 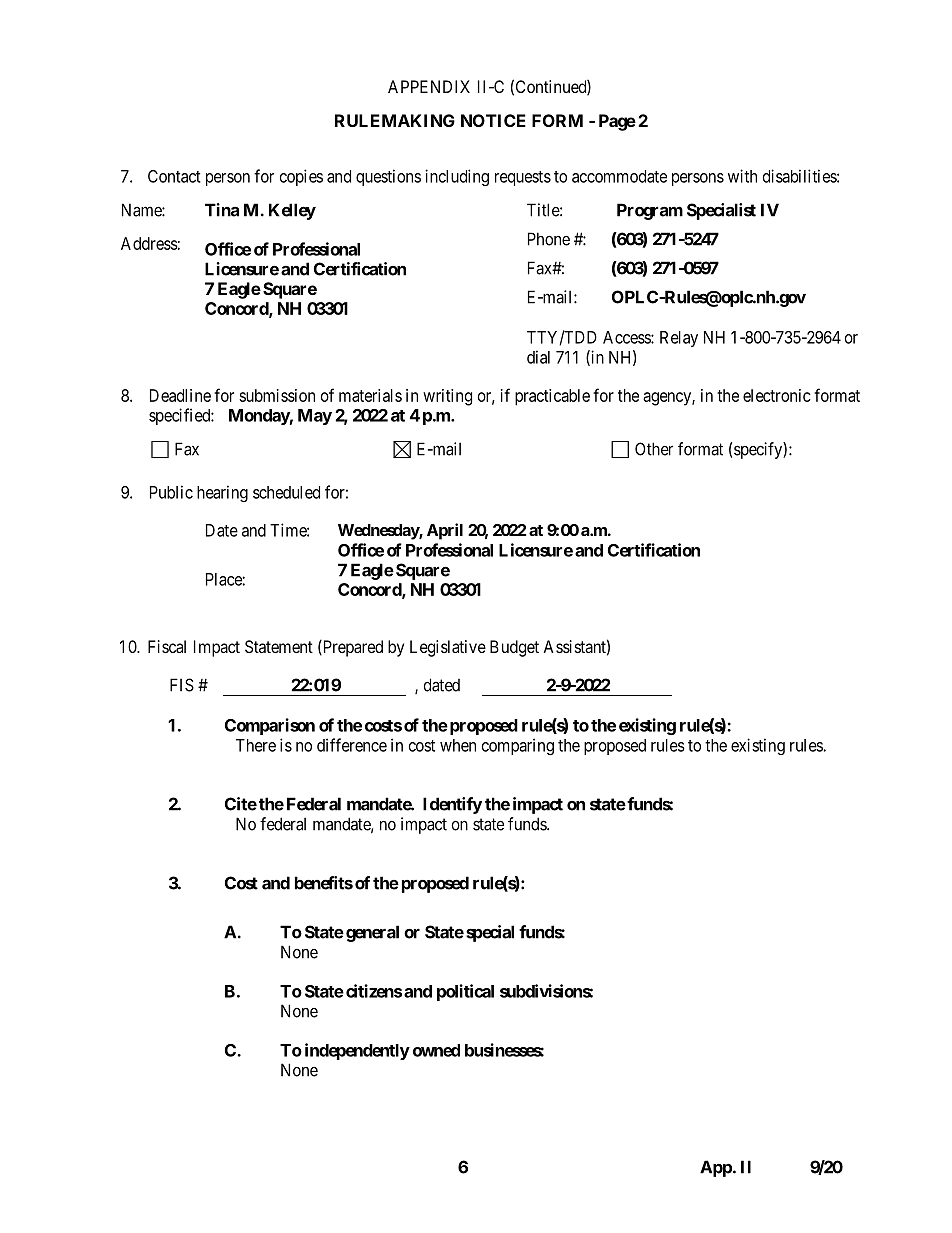 I want to click on Fiscal, so click(x=167, y=646).
